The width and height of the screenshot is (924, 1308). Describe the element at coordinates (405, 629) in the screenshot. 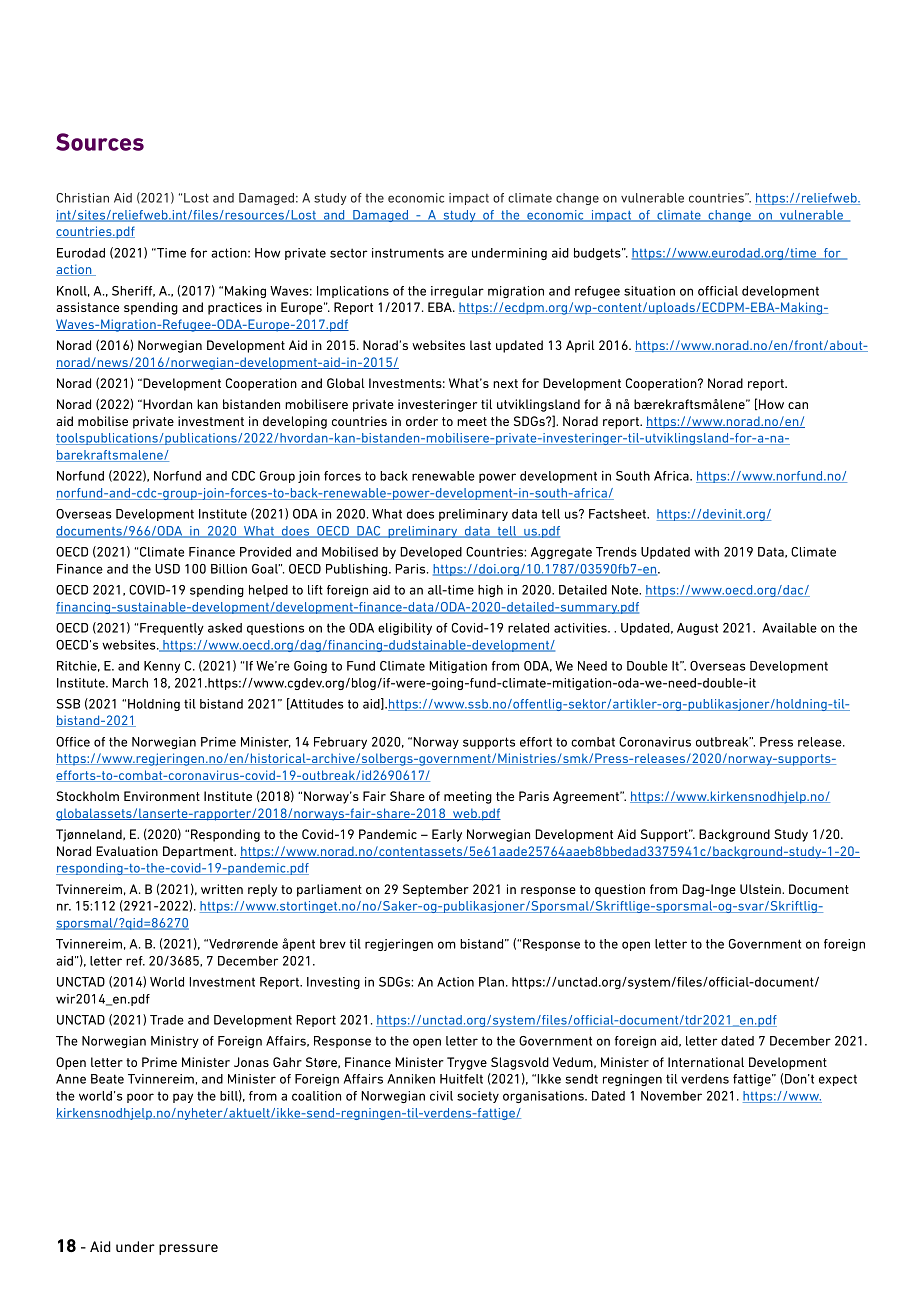

I see `eligibility` at that location.
